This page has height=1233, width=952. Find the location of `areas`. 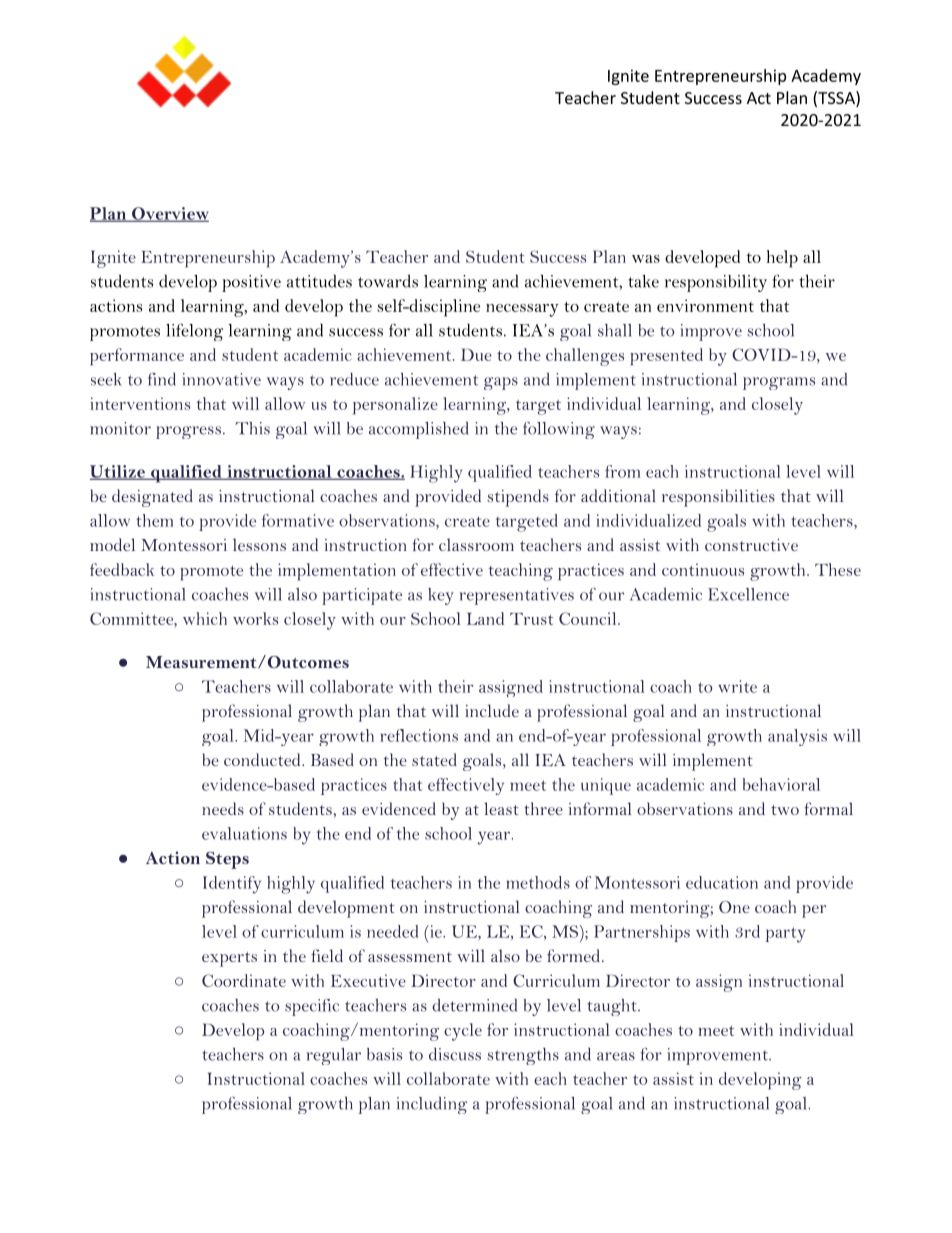

areas is located at coordinates (616, 1056).
